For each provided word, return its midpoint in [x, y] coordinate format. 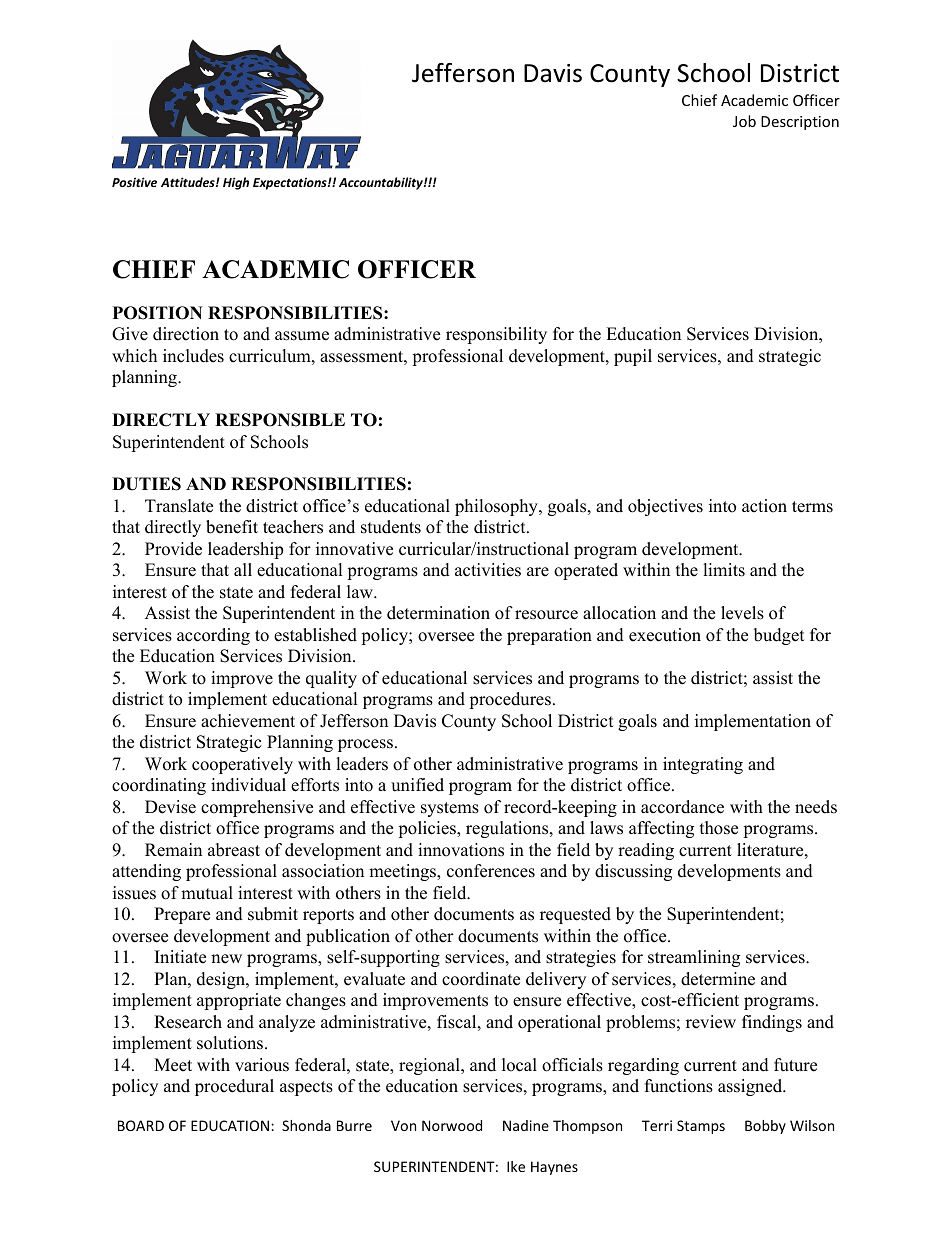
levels [742, 613]
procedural [234, 1087]
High [236, 183]
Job [744, 121]
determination [438, 613]
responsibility [496, 335]
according [213, 636]
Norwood [452, 1125]
